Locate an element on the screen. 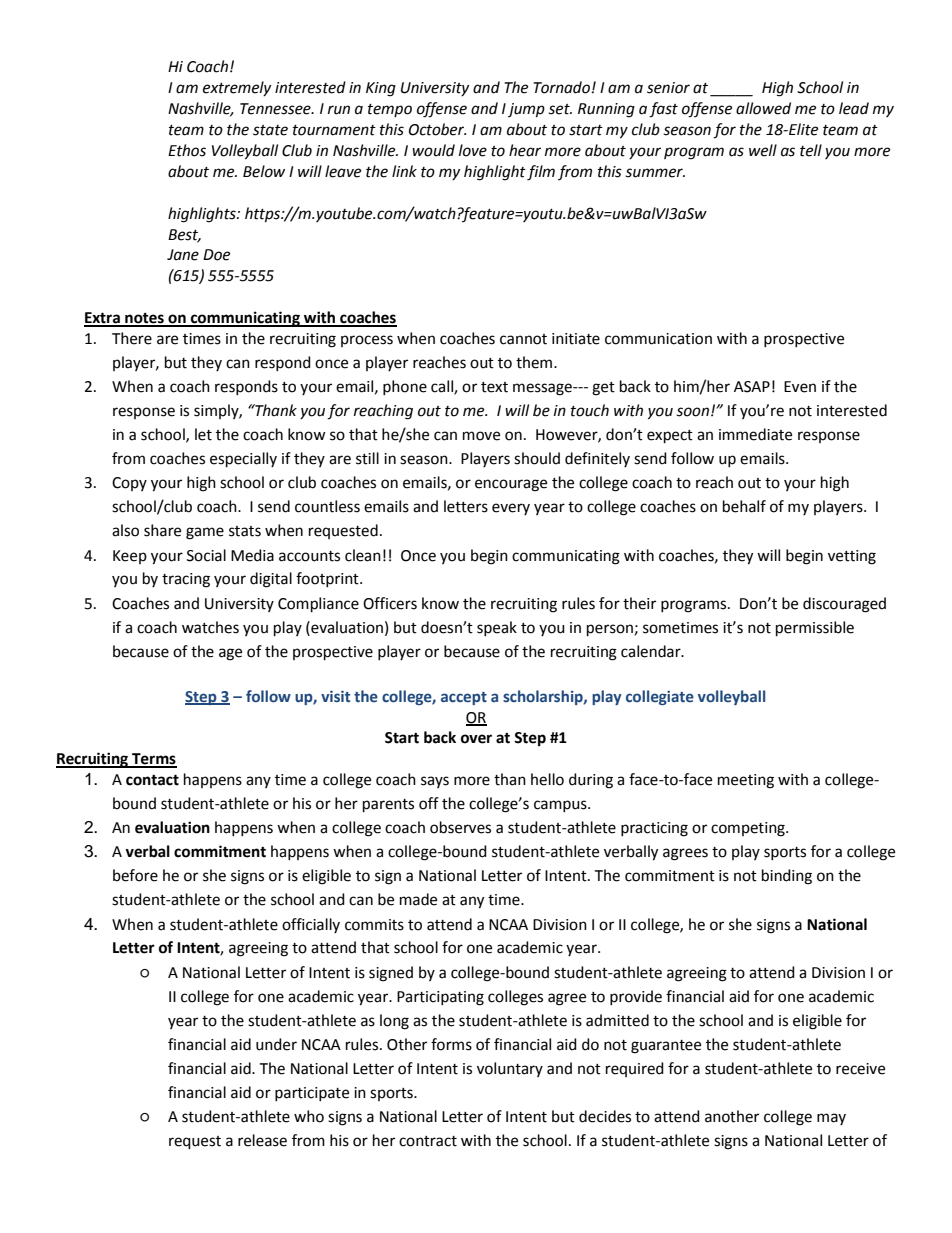 The height and width of the screenshot is (1233, 952). speak is located at coordinates (497, 628).
